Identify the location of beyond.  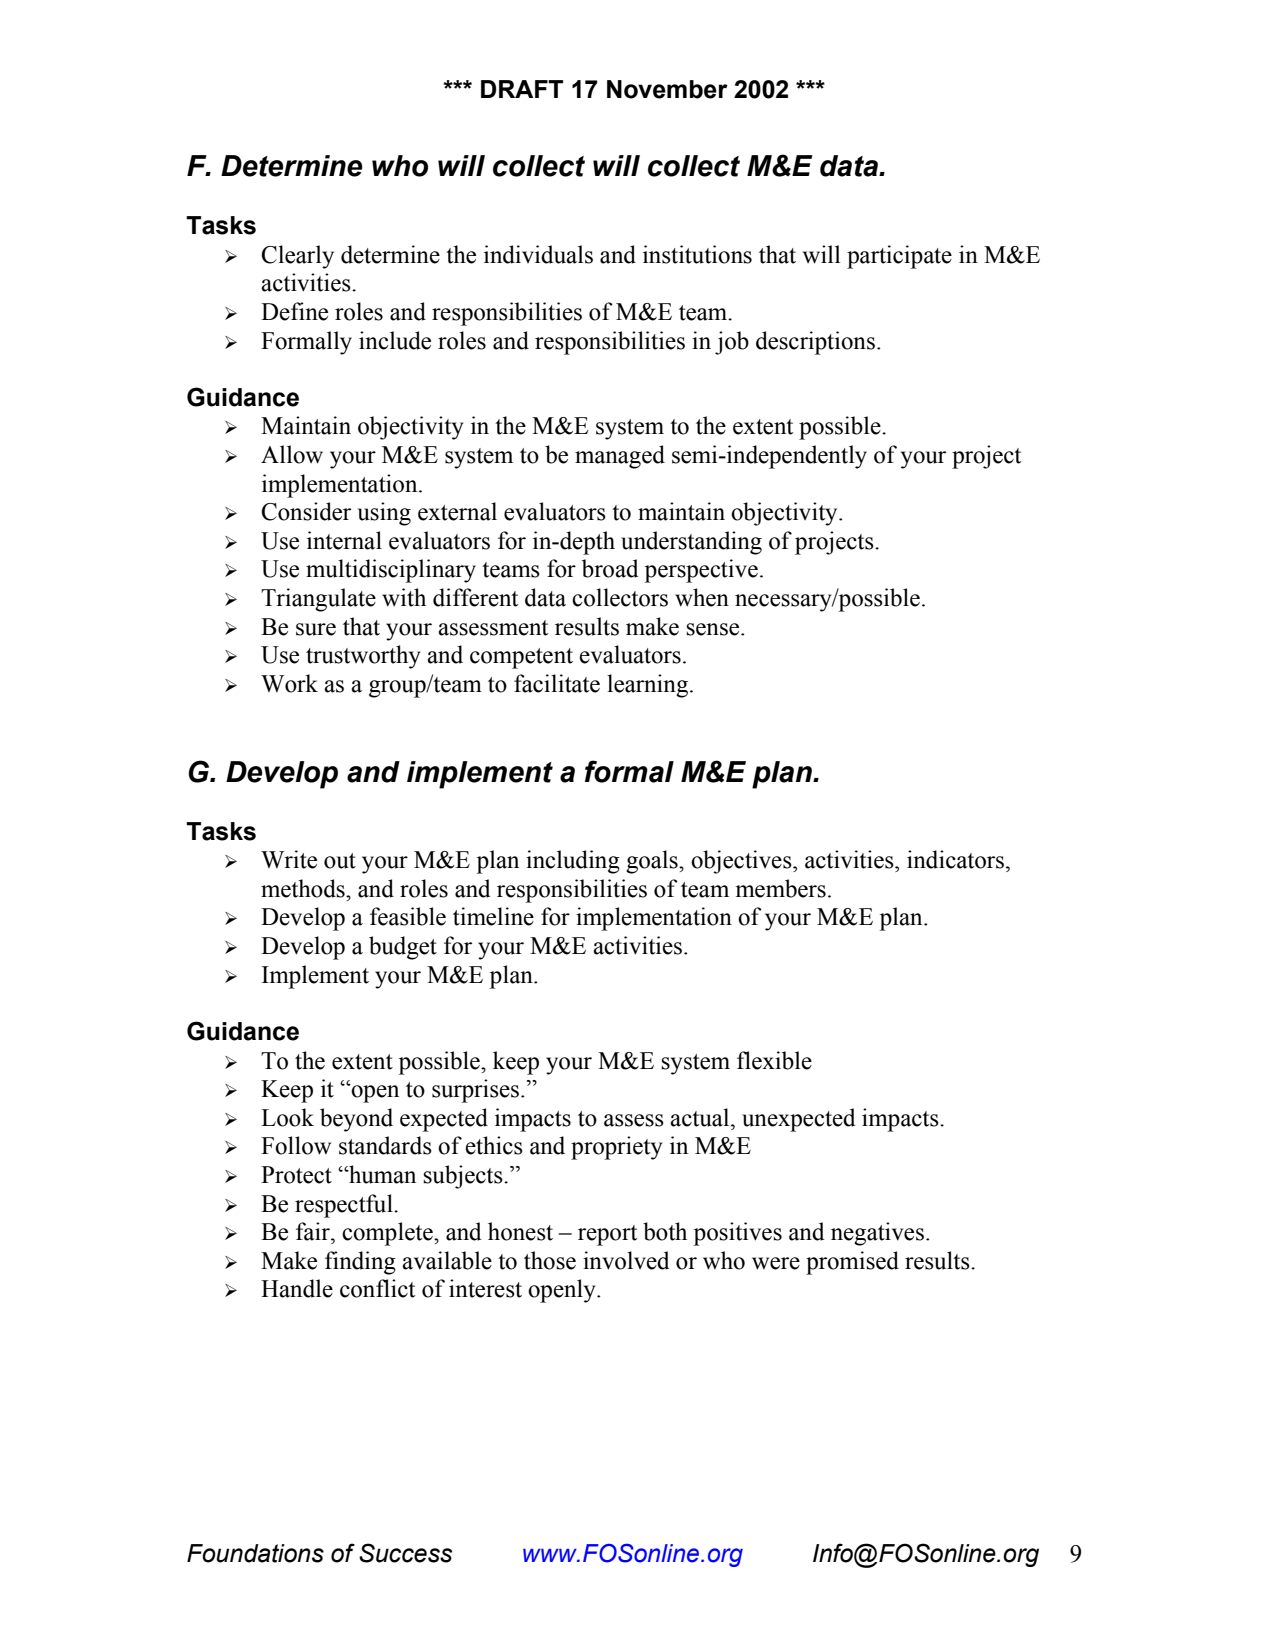
(356, 1120).
